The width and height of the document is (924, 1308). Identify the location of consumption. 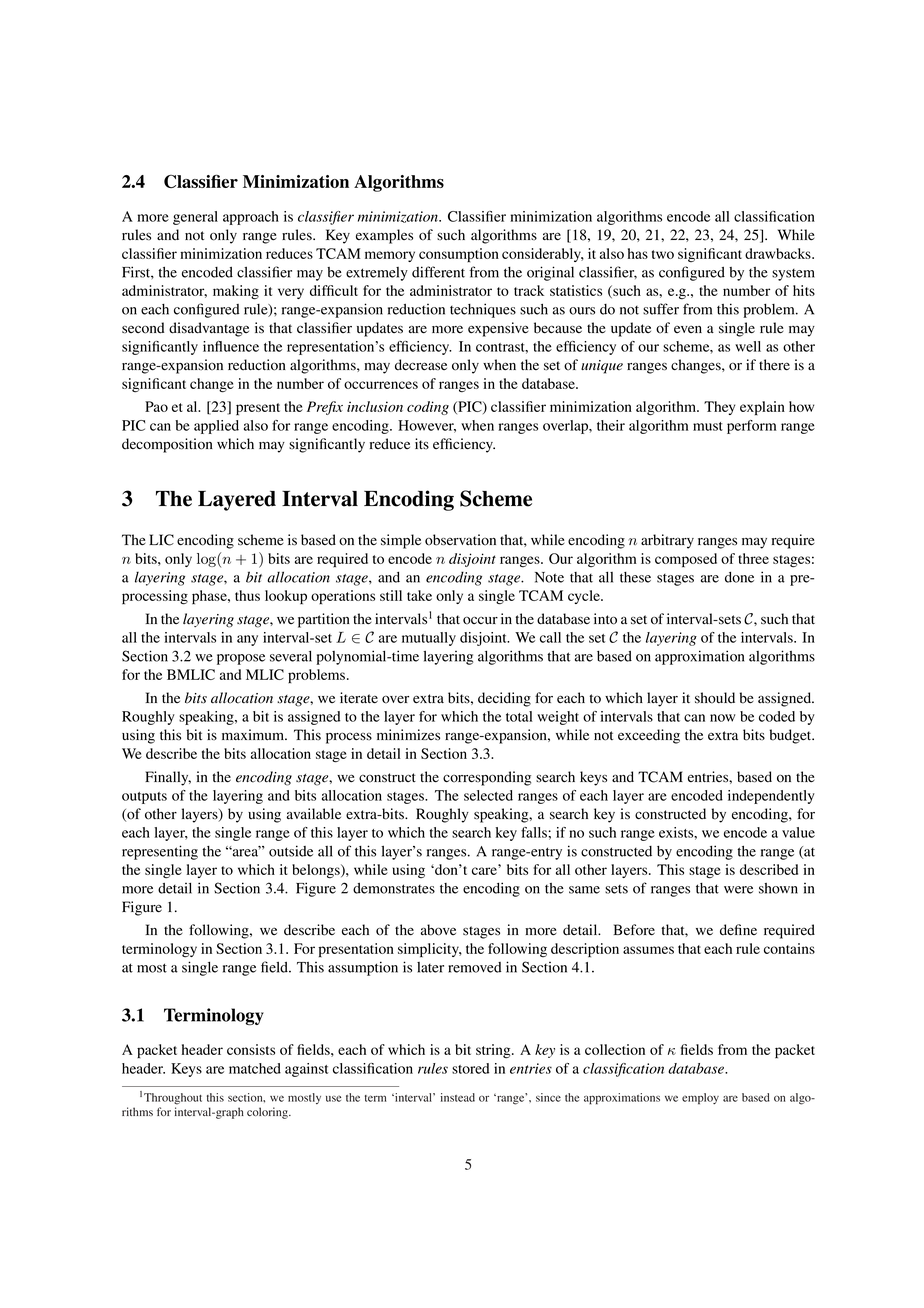
(459, 255).
